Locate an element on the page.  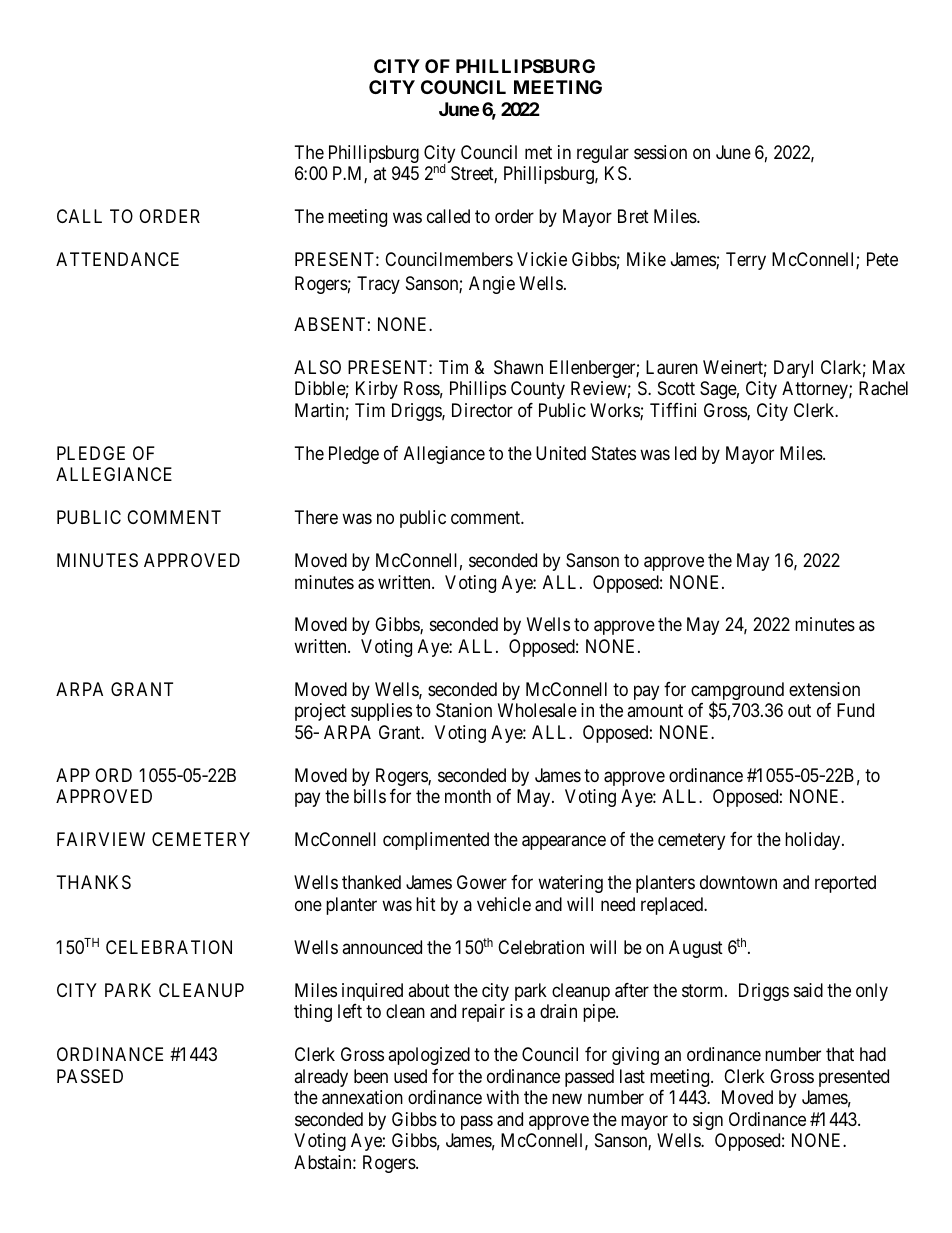
regular is located at coordinates (603, 154).
